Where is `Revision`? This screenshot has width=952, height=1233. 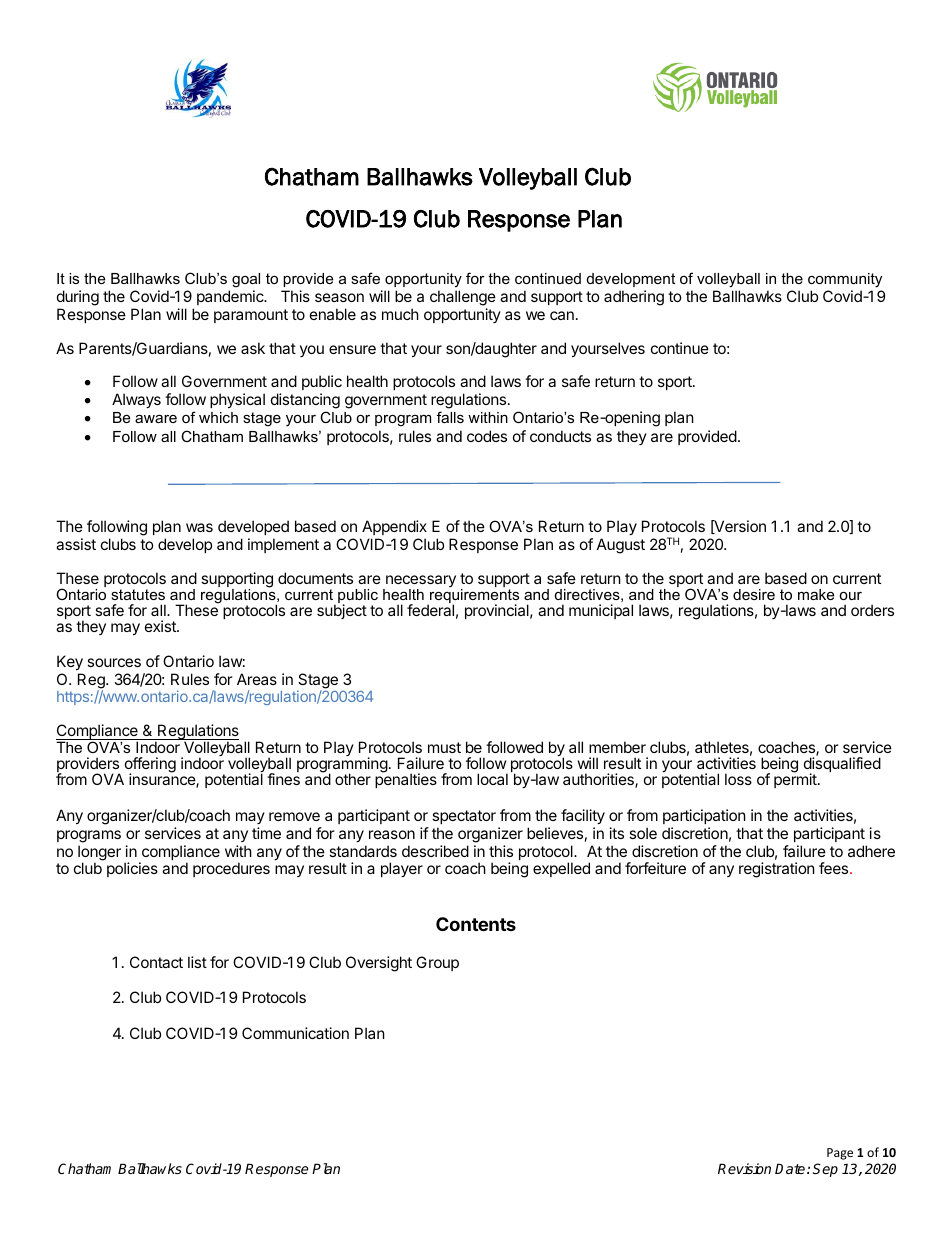 Revision is located at coordinates (744, 1168).
